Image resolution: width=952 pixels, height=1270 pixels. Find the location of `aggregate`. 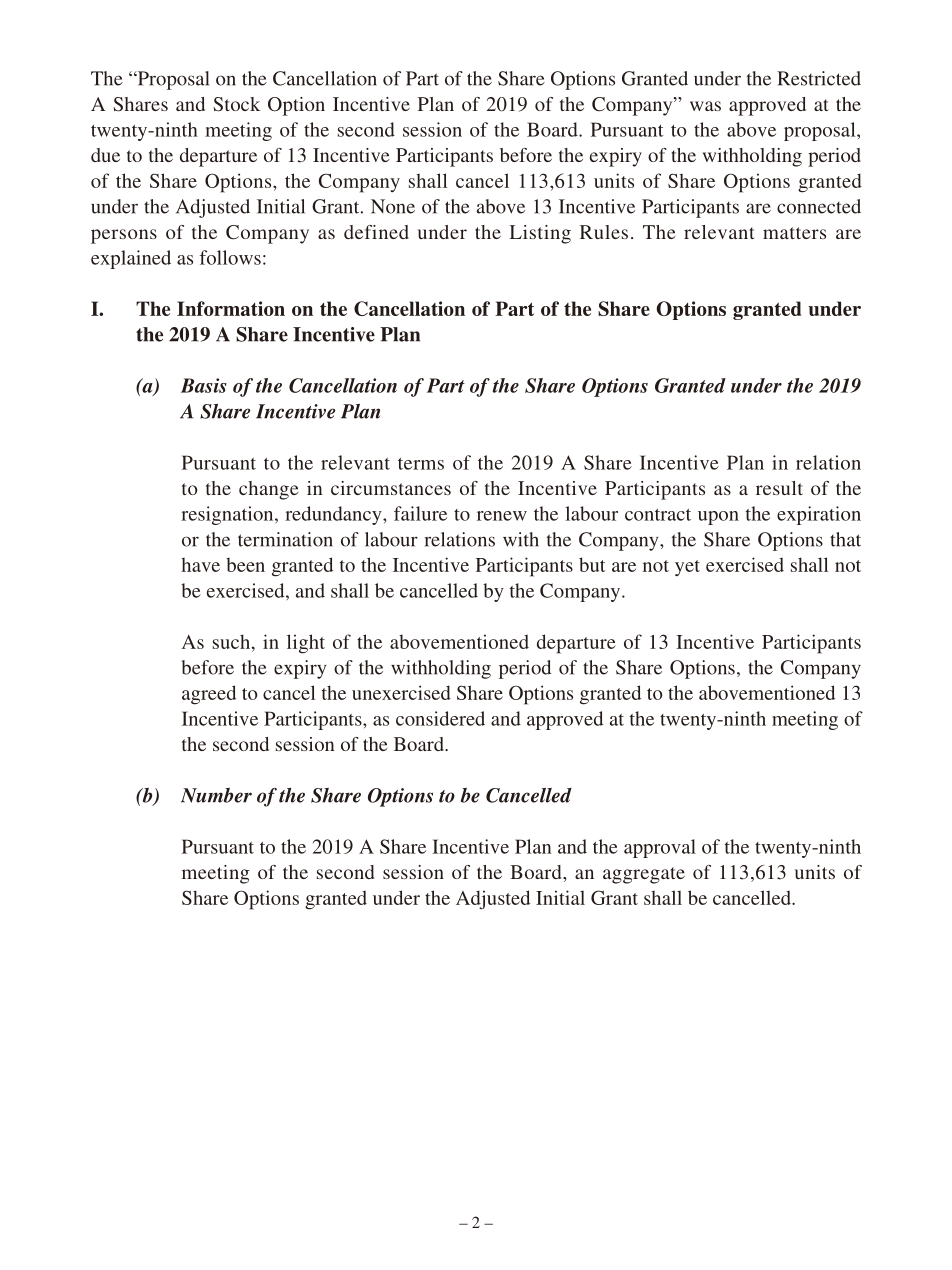

aggregate is located at coordinates (644, 875).
